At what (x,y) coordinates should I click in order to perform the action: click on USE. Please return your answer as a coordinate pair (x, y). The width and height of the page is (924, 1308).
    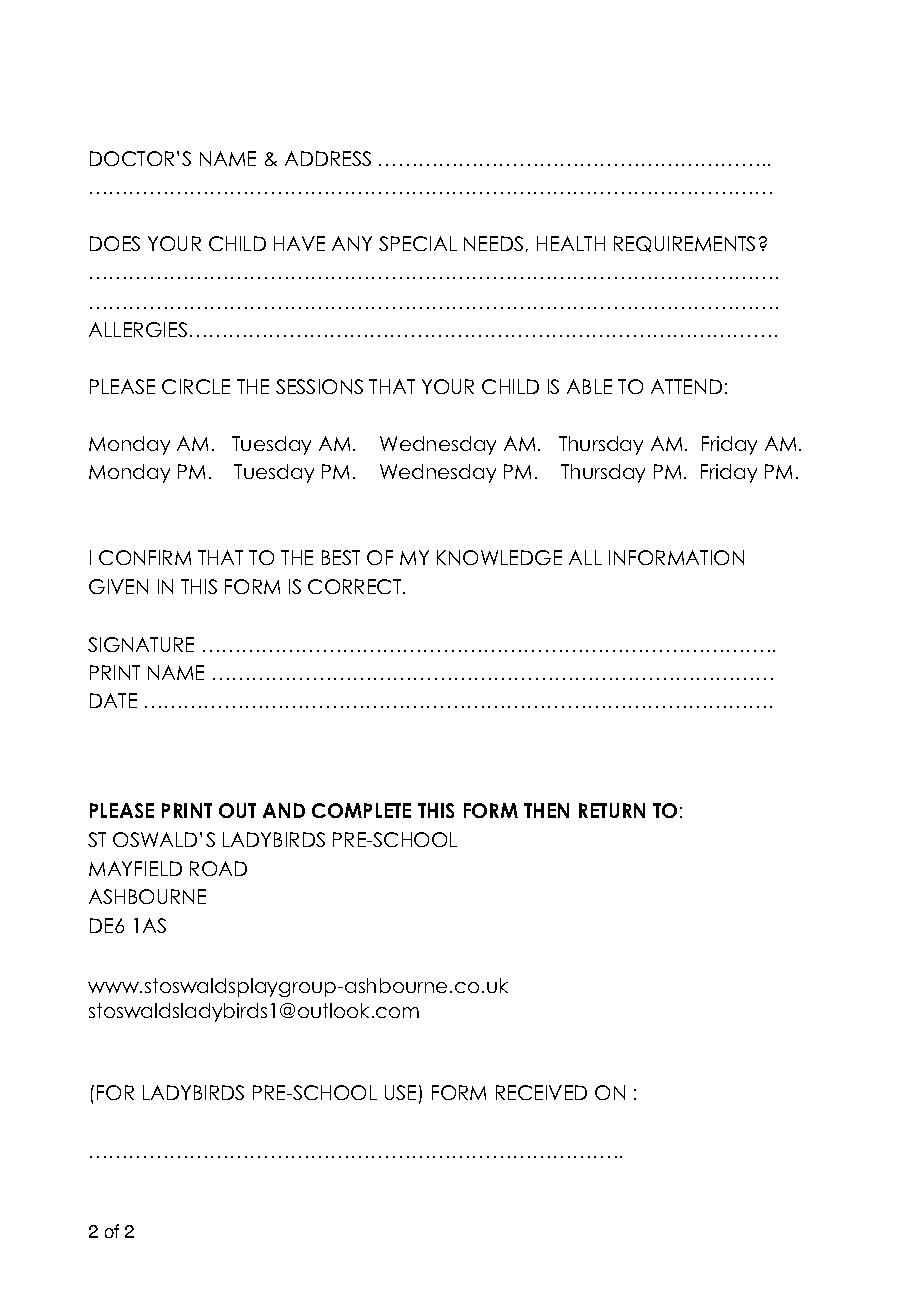
    Looking at the image, I should click on (400, 1092).
